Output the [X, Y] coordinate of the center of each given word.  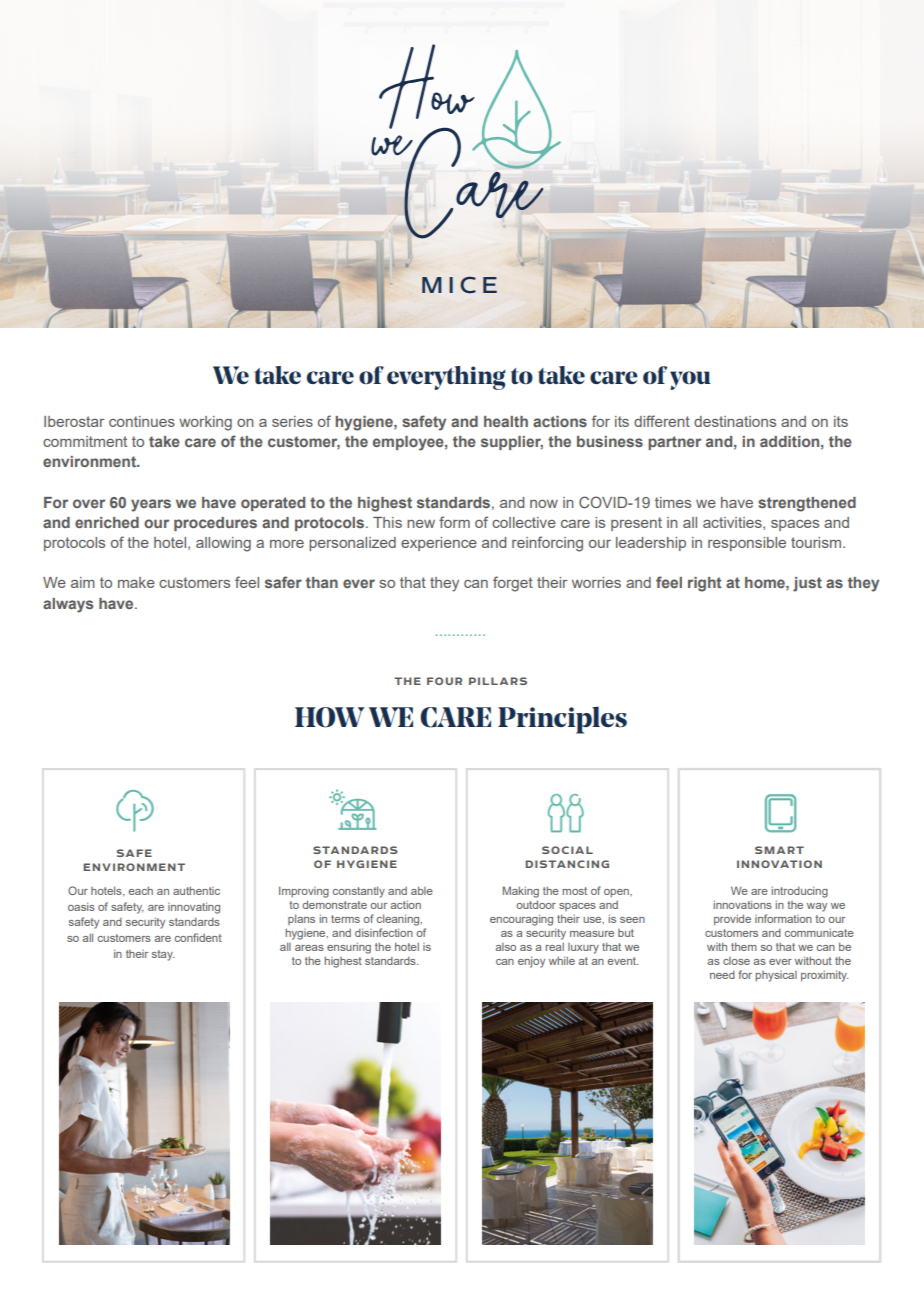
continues [142, 421]
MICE [459, 285]
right [705, 584]
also [506, 947]
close [736, 961]
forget [513, 584]
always [68, 605]
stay [163, 955]
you [690, 380]
